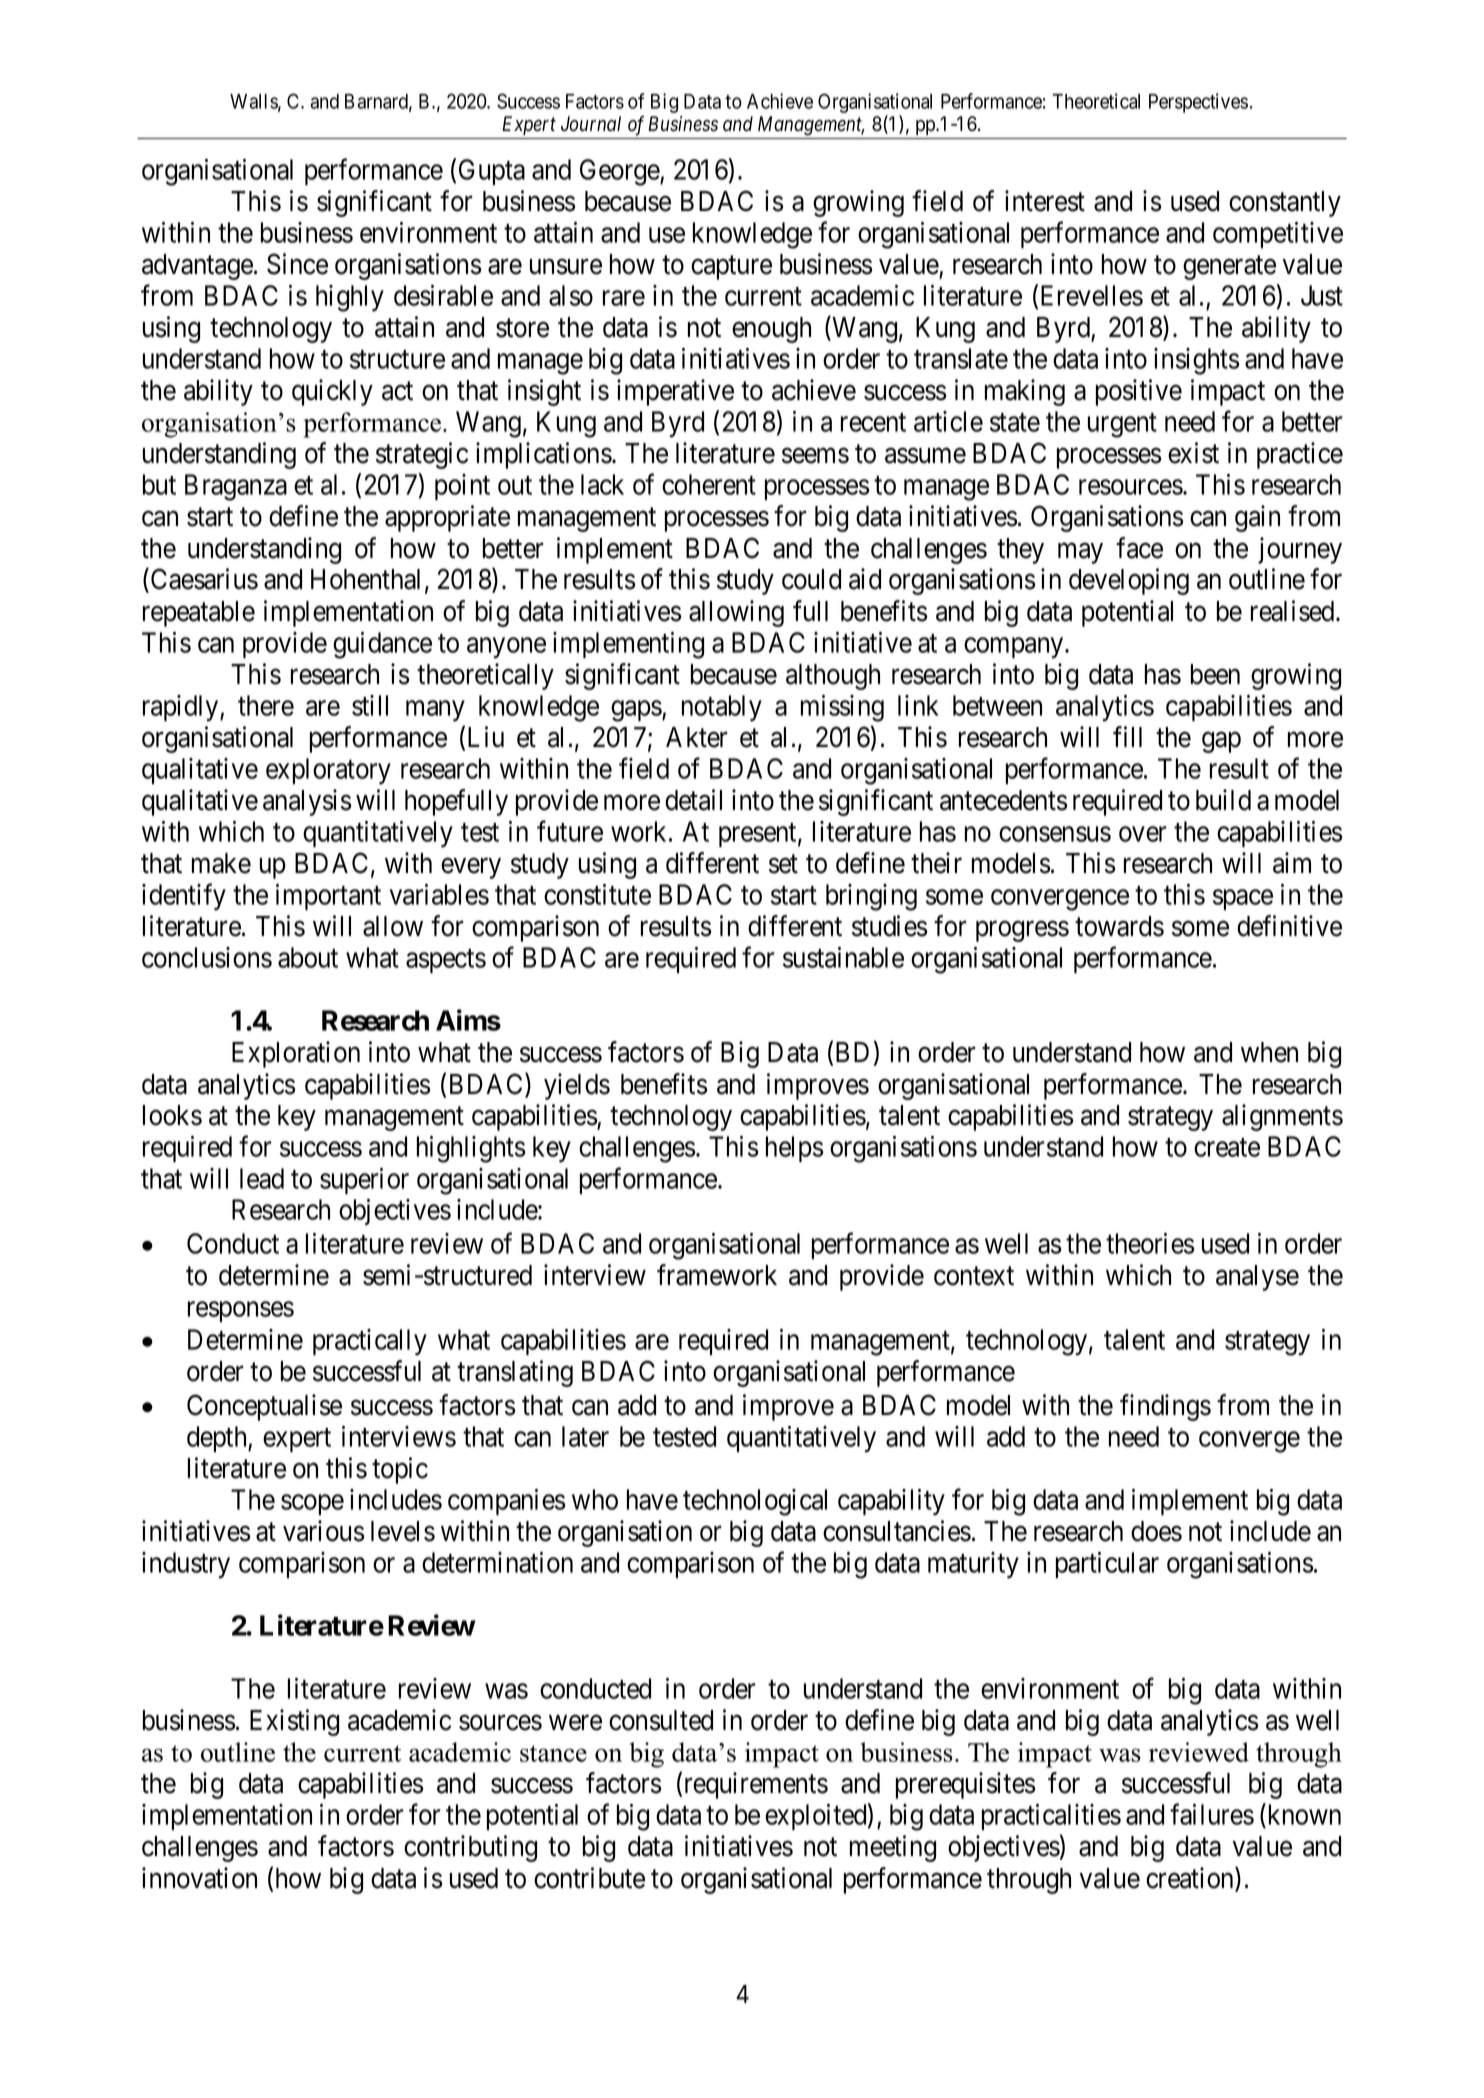 Image resolution: width=1484 pixels, height=2098 pixels. What do you see at coordinates (1139, 548) in the image?
I see `face` at bounding box center [1139, 548].
